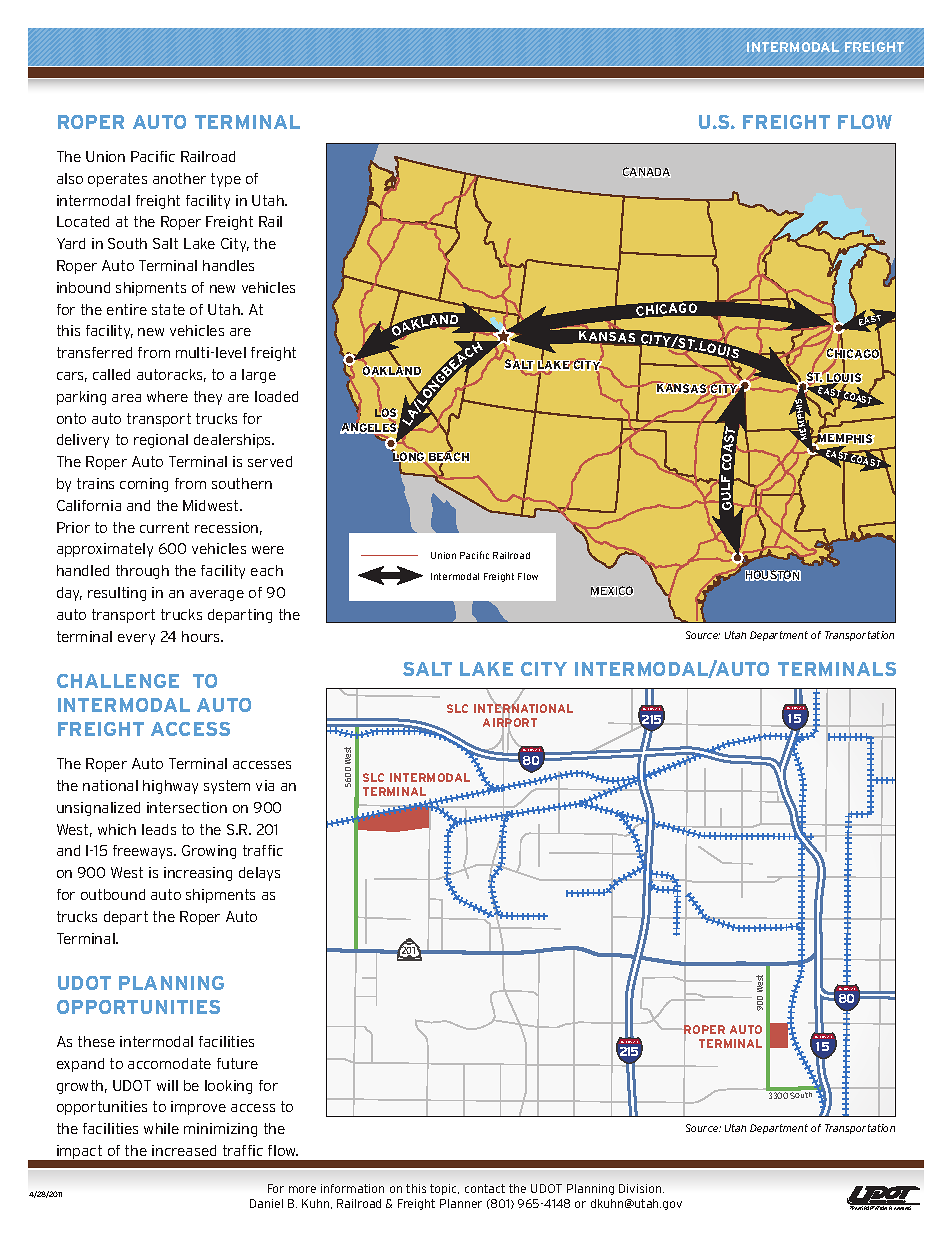 The width and height of the document is (952, 1233). Describe the element at coordinates (268, 550) in the document. I see `were` at that location.
